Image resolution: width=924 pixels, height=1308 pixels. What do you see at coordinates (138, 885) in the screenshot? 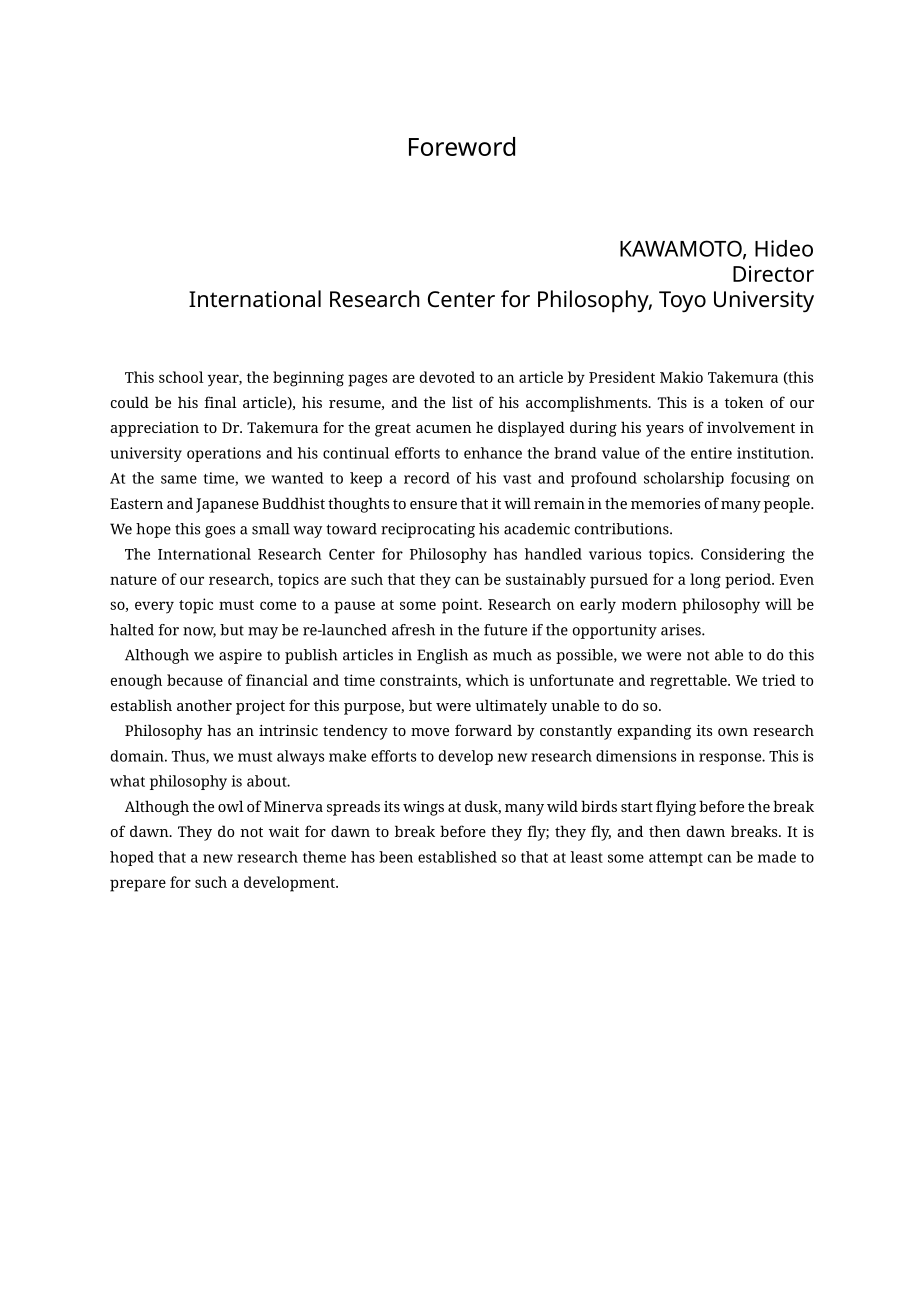
I see `prepare` at bounding box center [138, 885].
